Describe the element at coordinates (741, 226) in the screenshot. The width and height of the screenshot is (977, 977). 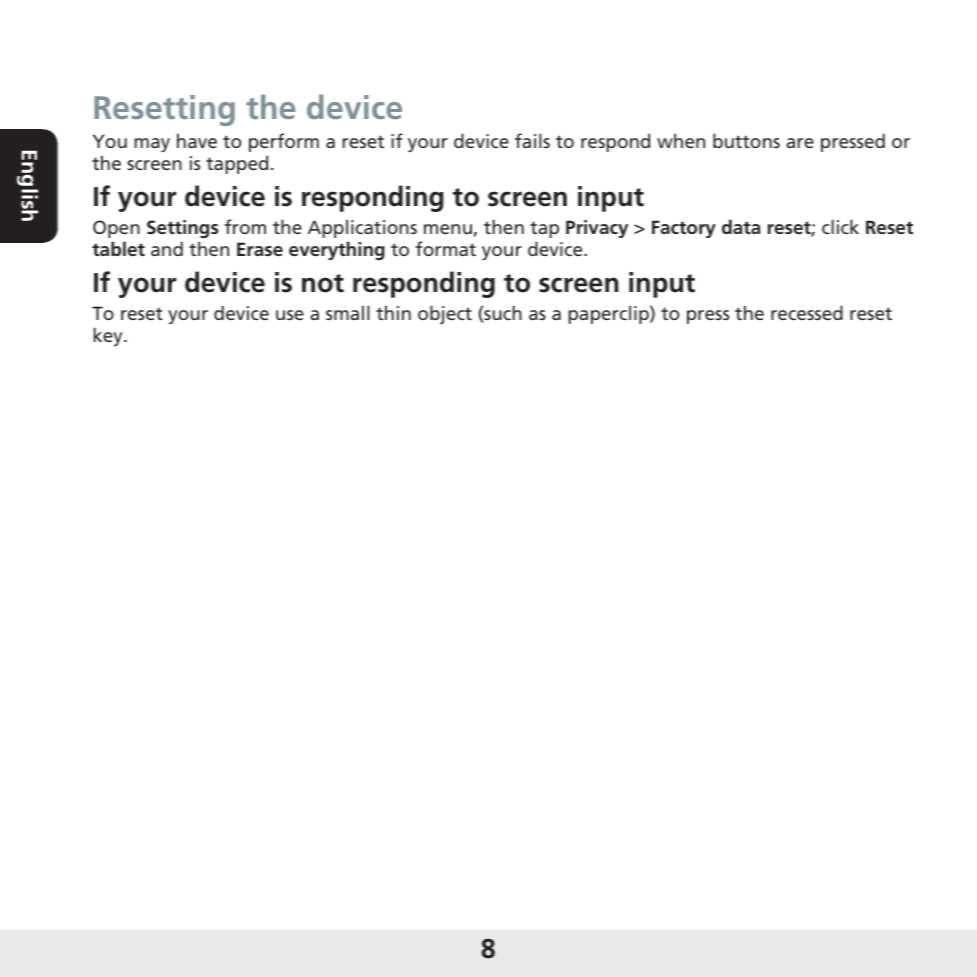
I see `data` at that location.
